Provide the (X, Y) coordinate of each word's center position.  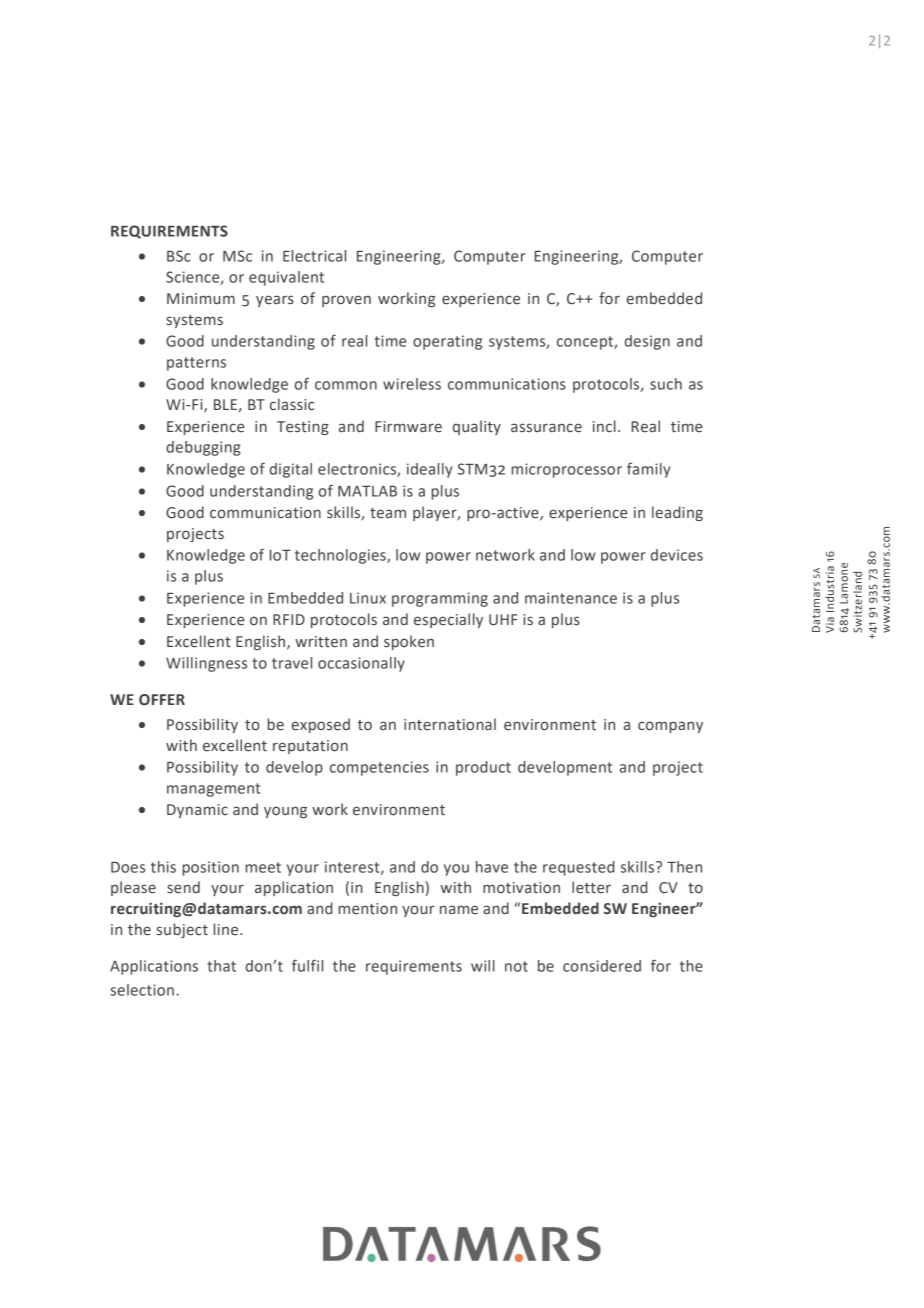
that (221, 966)
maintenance (571, 598)
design (647, 342)
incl (604, 426)
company (670, 727)
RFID (289, 619)
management (213, 790)
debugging (203, 448)
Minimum (201, 298)
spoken (409, 642)
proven (346, 301)
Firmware (408, 427)
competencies (379, 768)
